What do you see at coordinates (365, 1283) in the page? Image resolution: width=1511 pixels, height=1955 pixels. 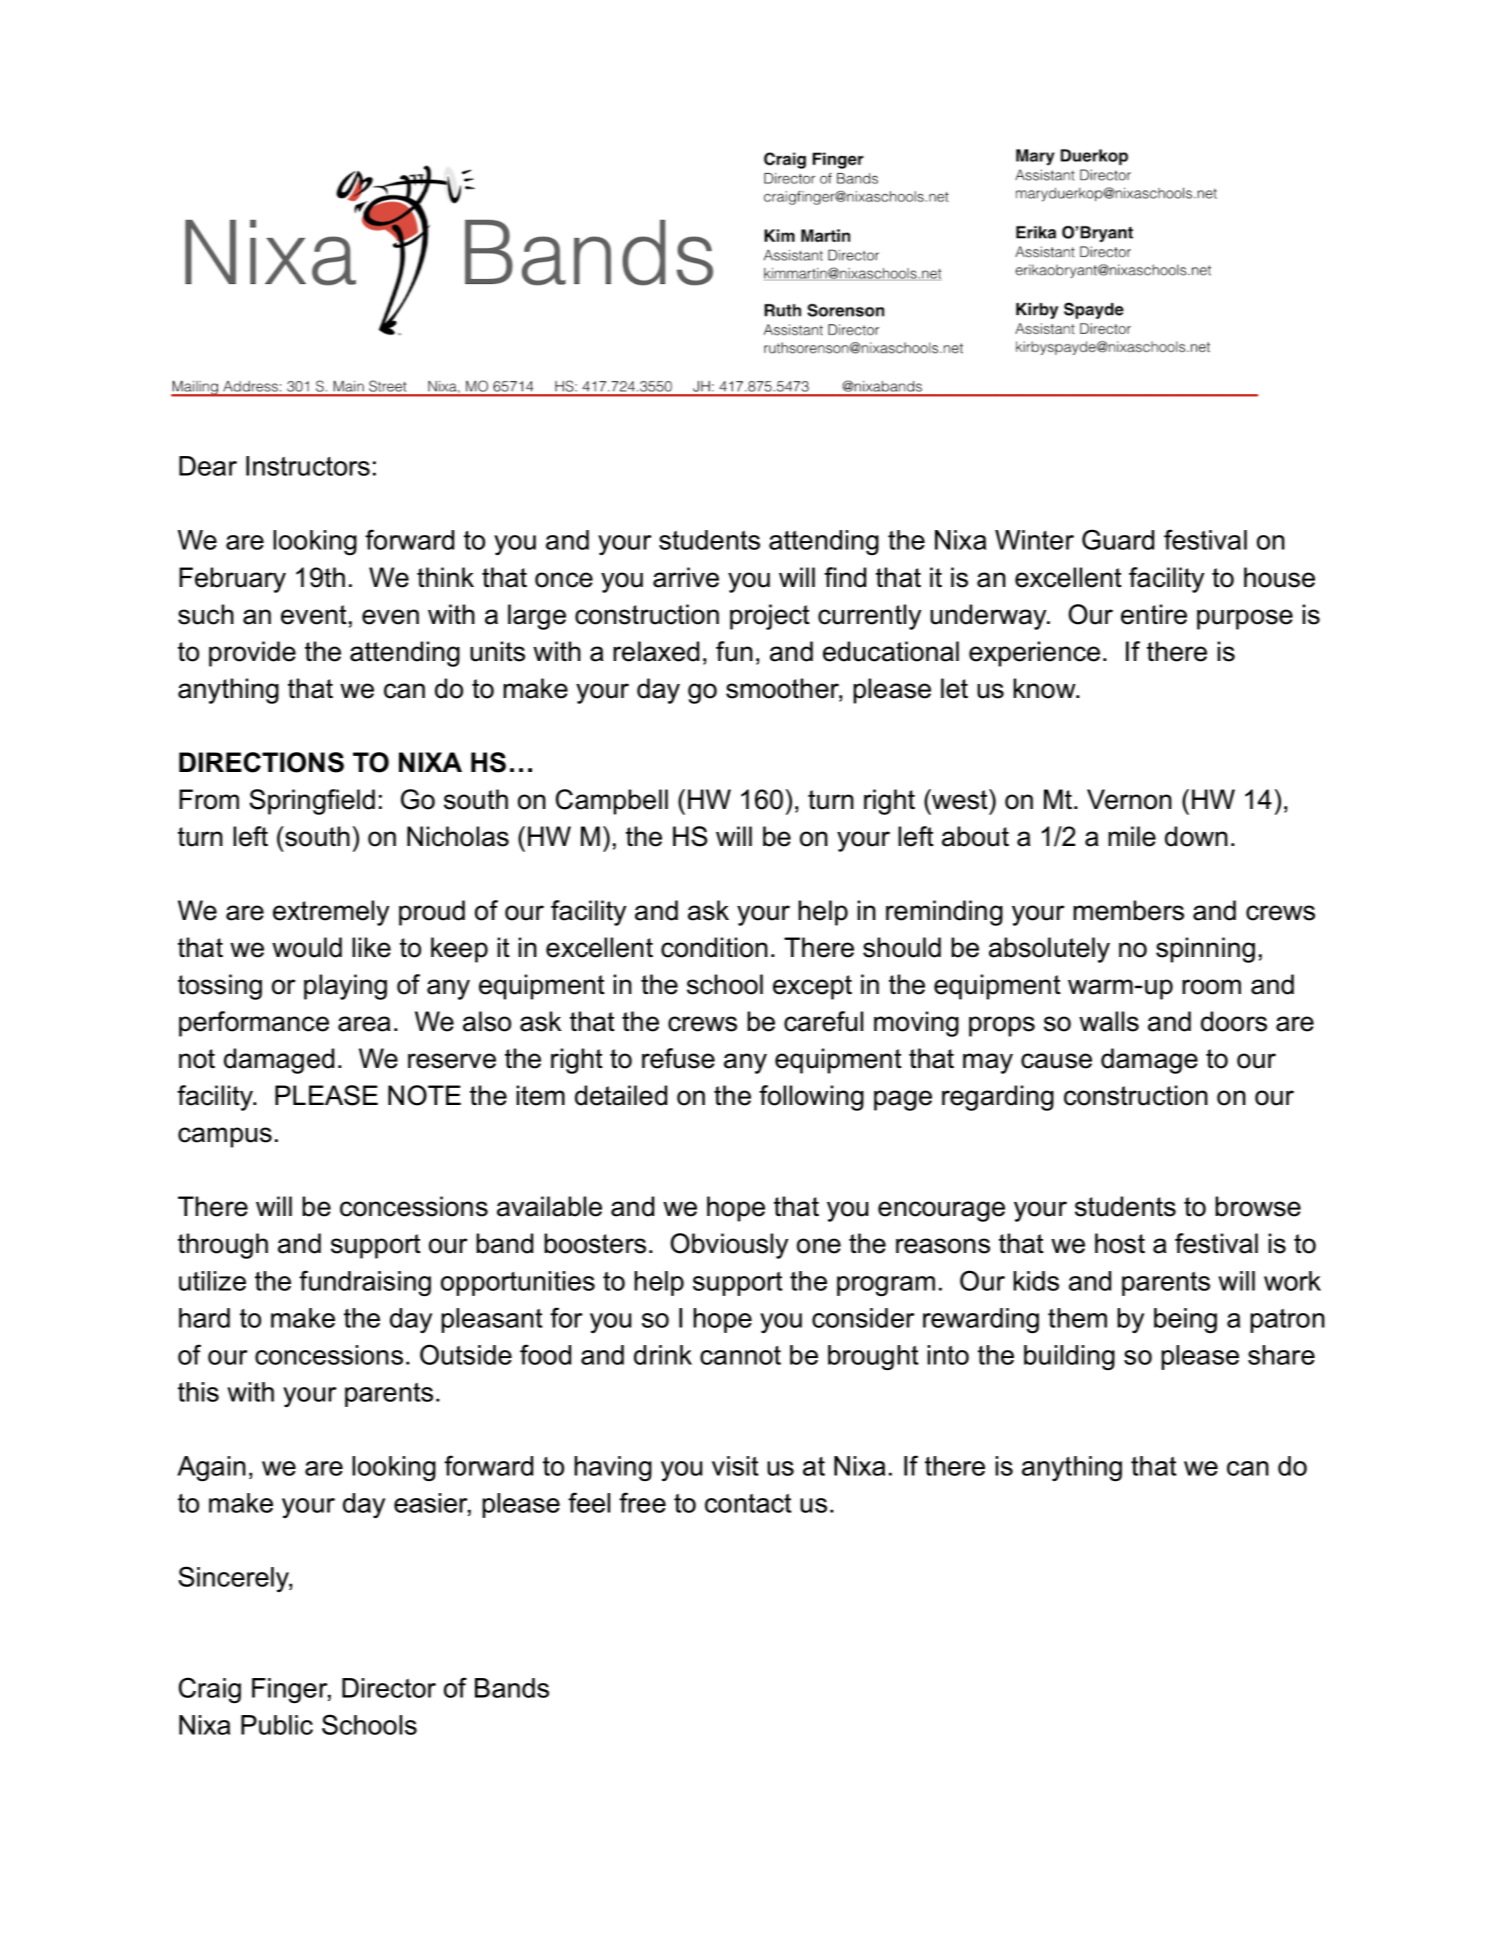 I see `fundraising` at bounding box center [365, 1283].
